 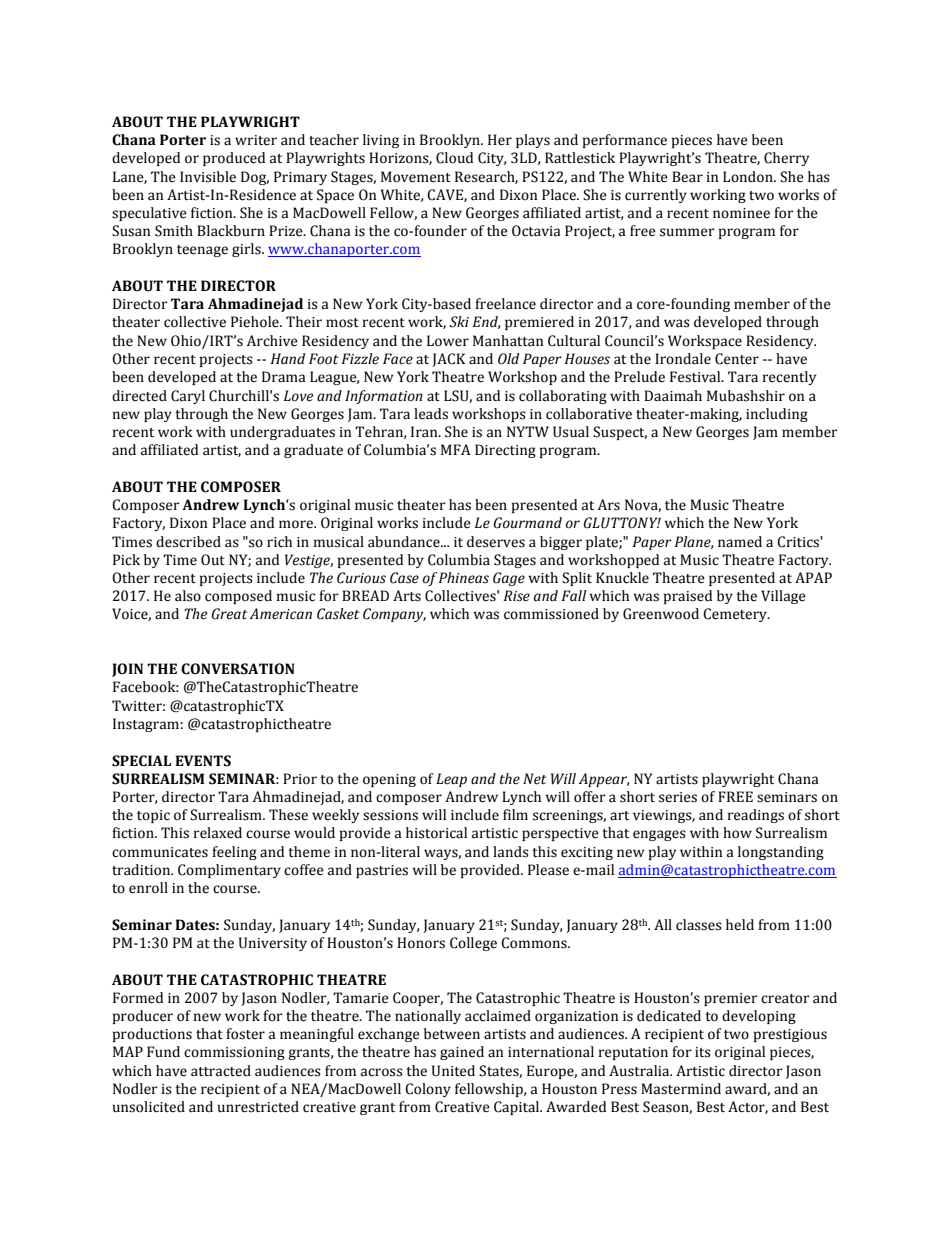 I want to click on Invisible, so click(x=208, y=177).
